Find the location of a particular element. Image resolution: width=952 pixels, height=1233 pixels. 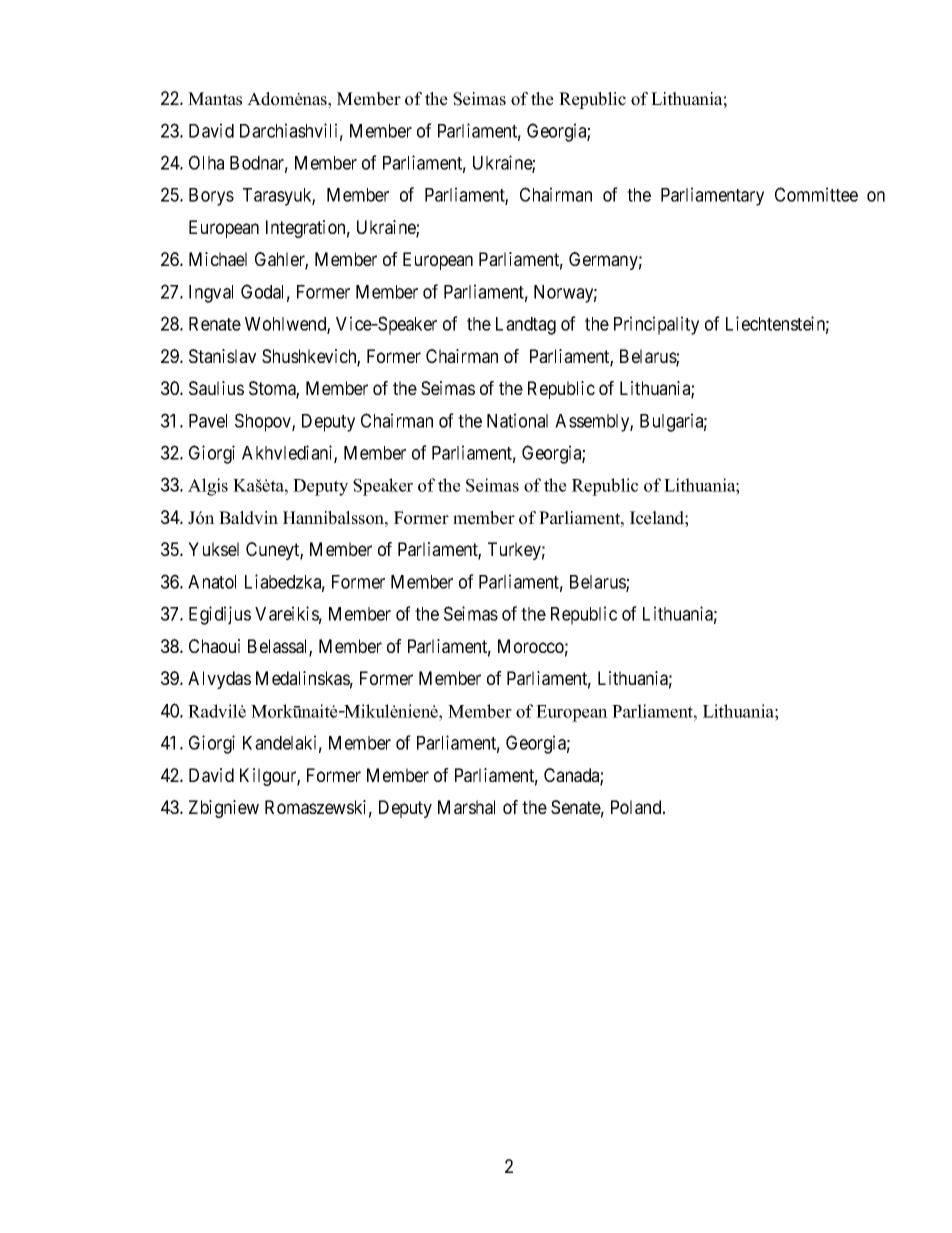

Marshal is located at coordinates (466, 807).
